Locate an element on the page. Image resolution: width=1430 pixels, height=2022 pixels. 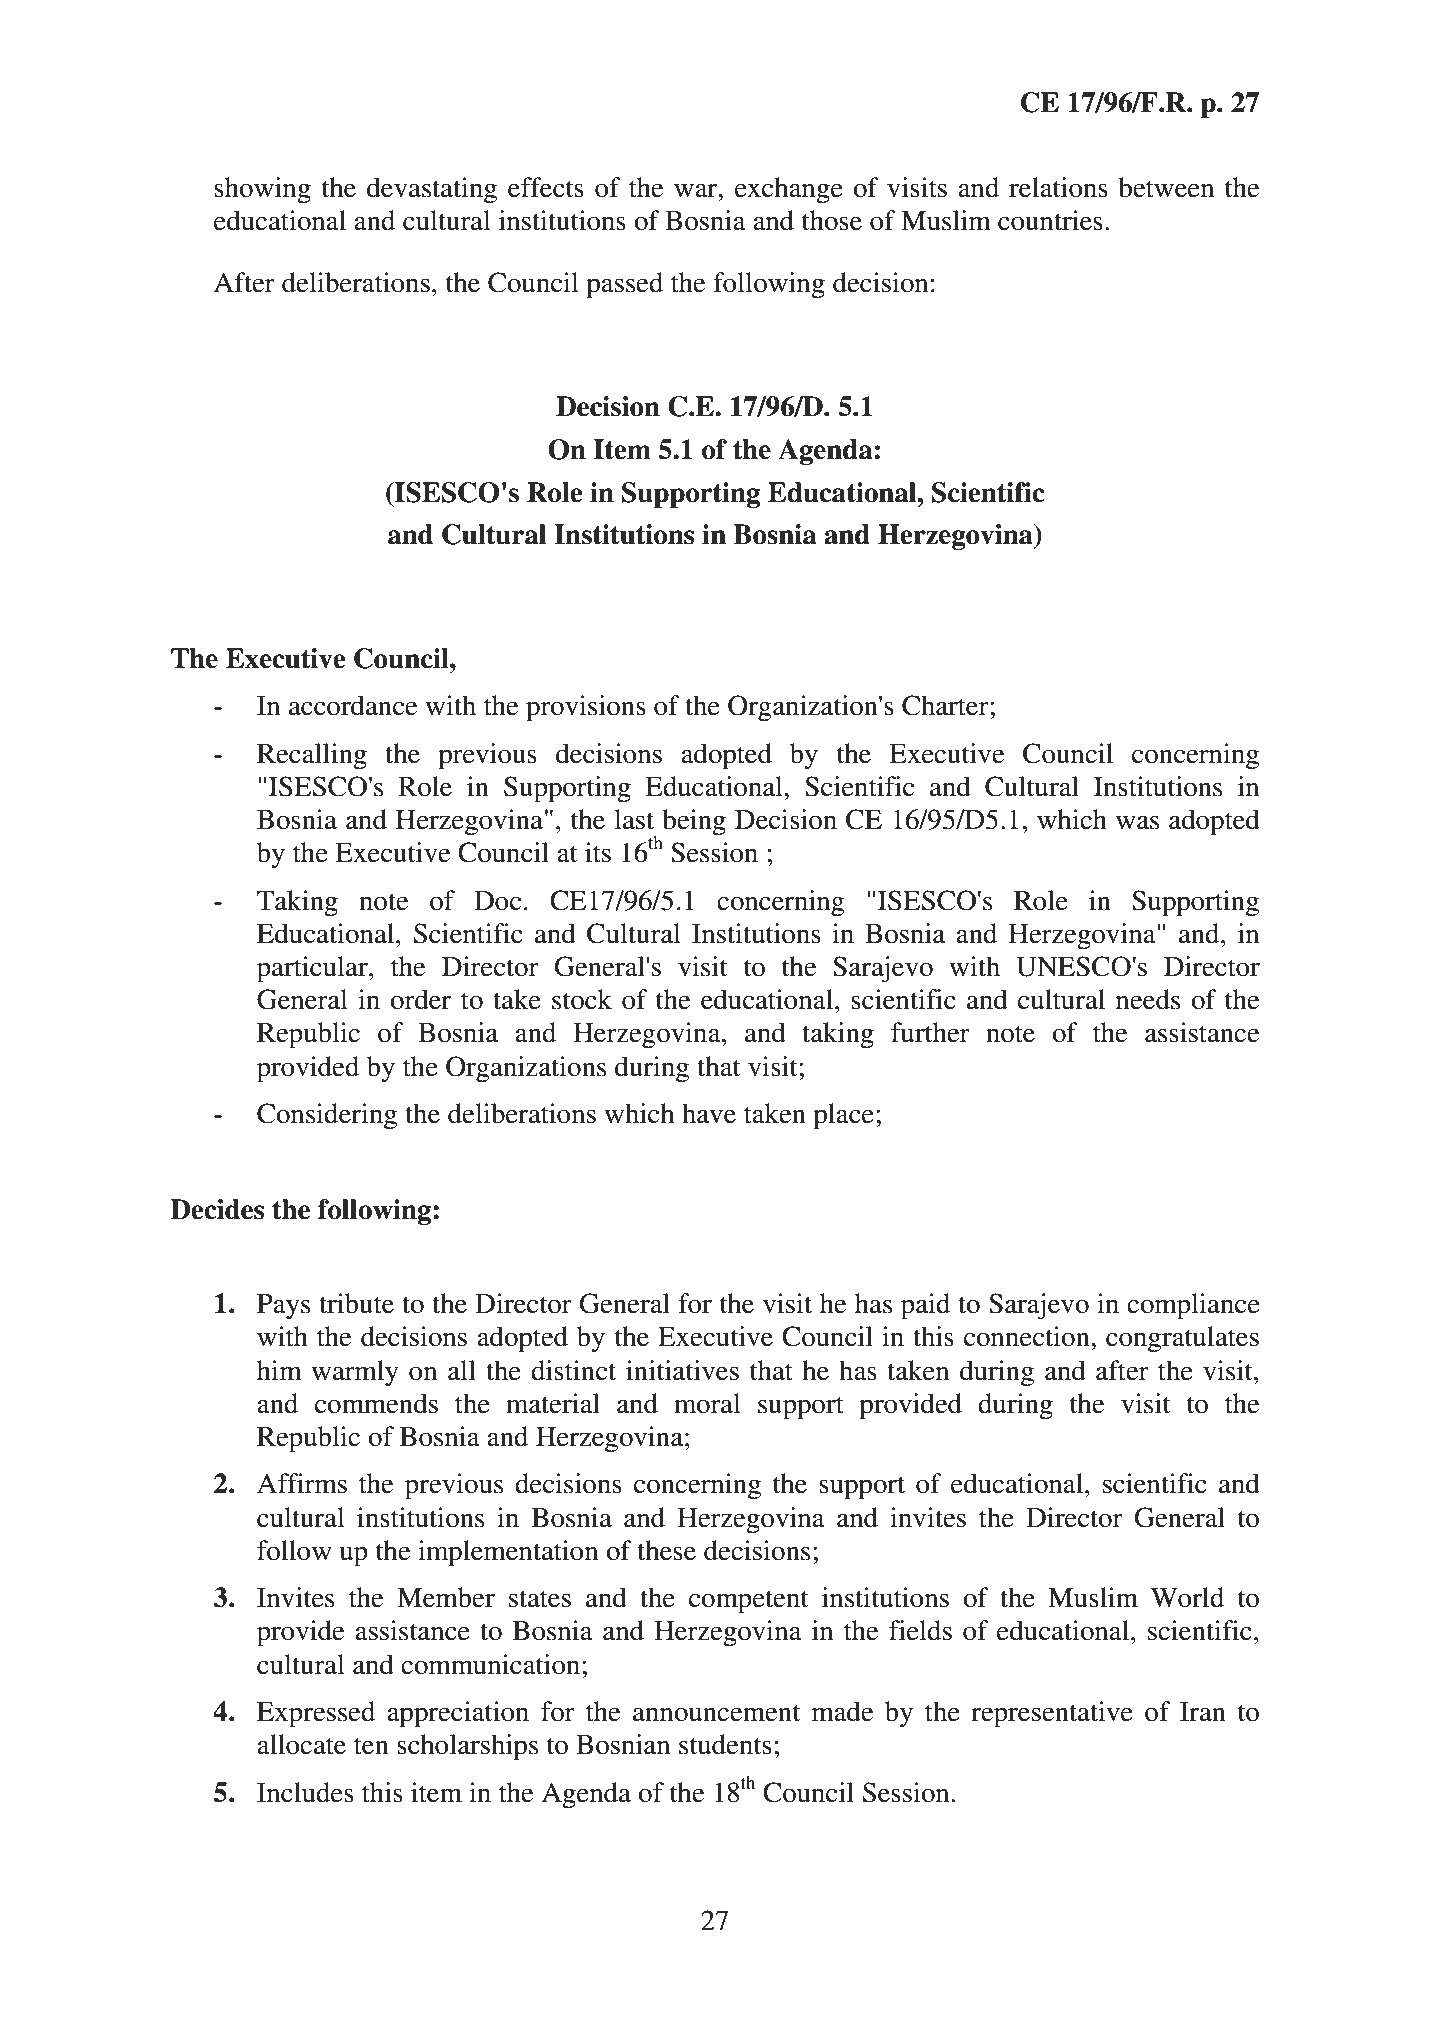
accordance is located at coordinates (353, 705).
